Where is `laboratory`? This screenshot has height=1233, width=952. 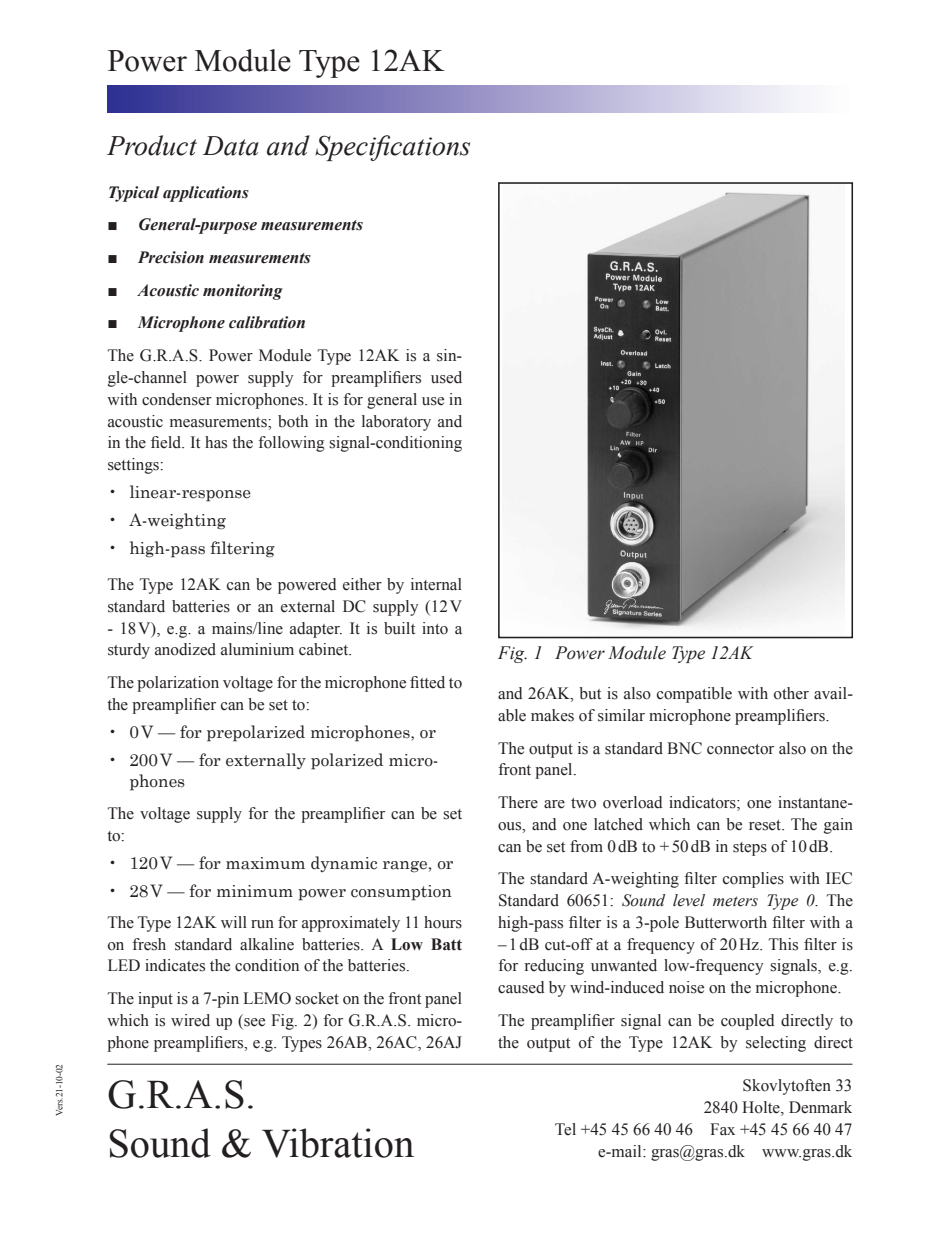
laboratory is located at coordinates (396, 423).
